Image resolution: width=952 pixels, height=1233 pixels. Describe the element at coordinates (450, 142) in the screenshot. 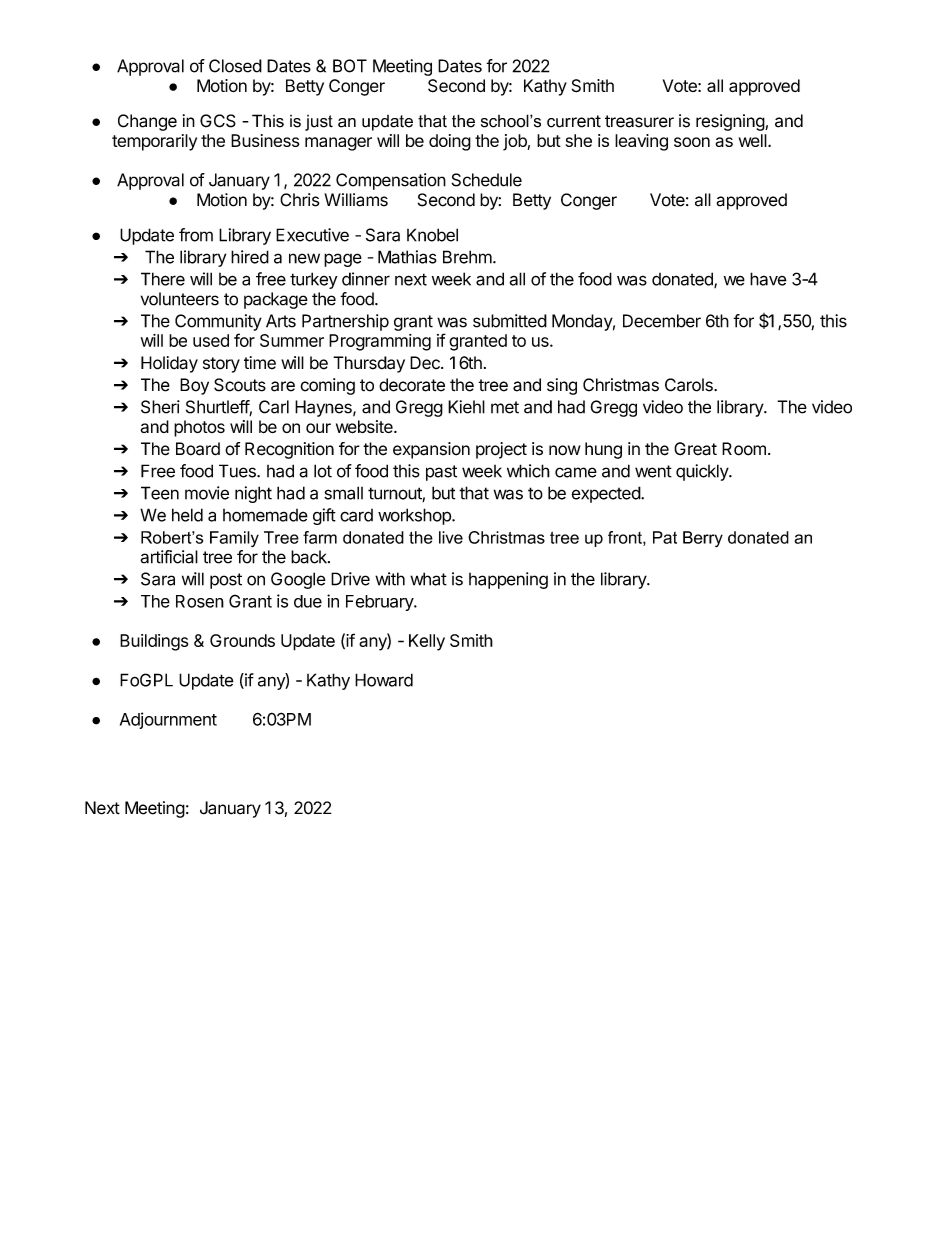

I see `doing` at that location.
